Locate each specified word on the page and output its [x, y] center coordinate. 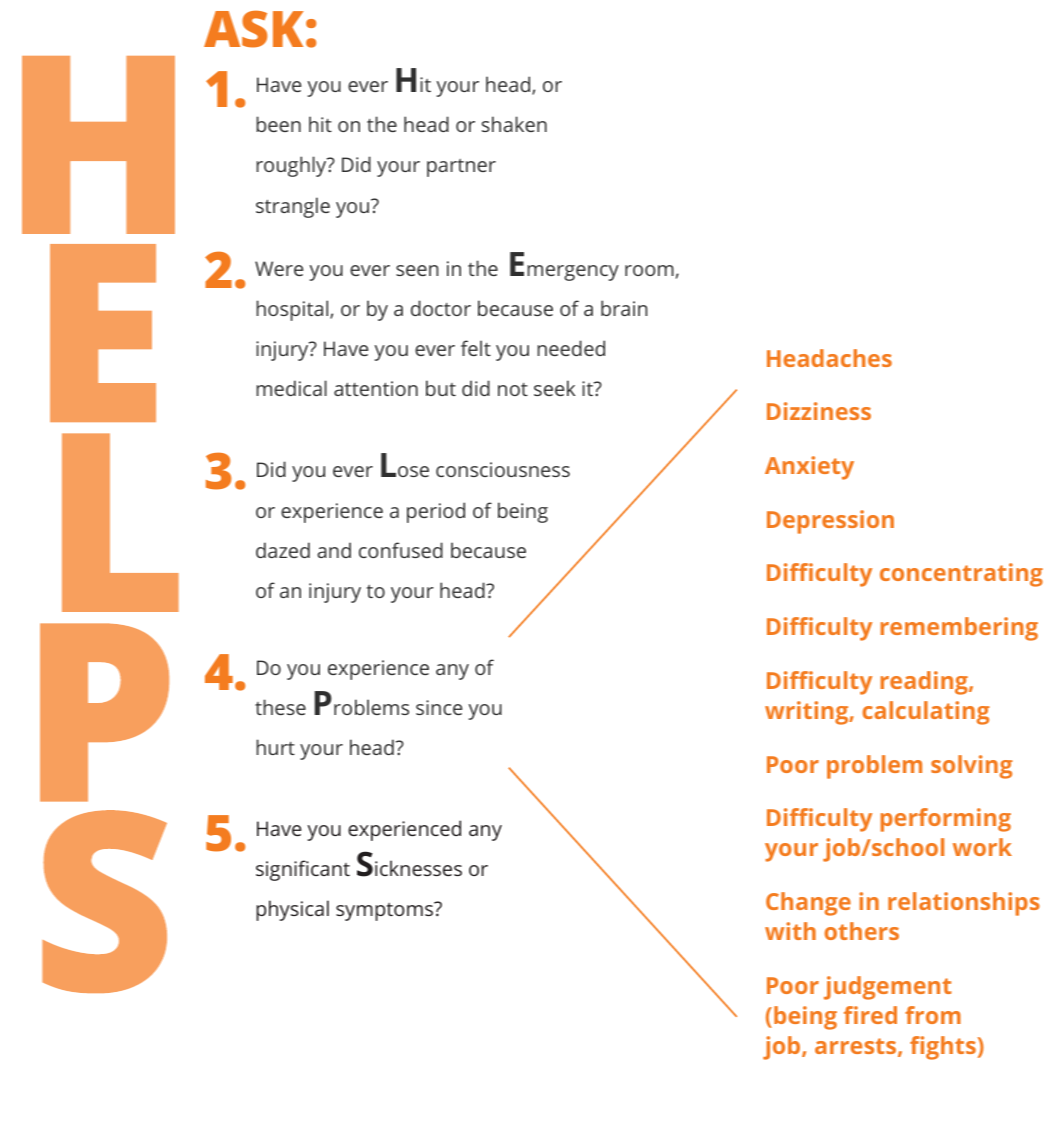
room [649, 270]
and [334, 550]
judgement [888, 988]
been [278, 124]
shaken [514, 124]
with [790, 931]
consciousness [503, 469]
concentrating [961, 575]
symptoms [385, 911]
